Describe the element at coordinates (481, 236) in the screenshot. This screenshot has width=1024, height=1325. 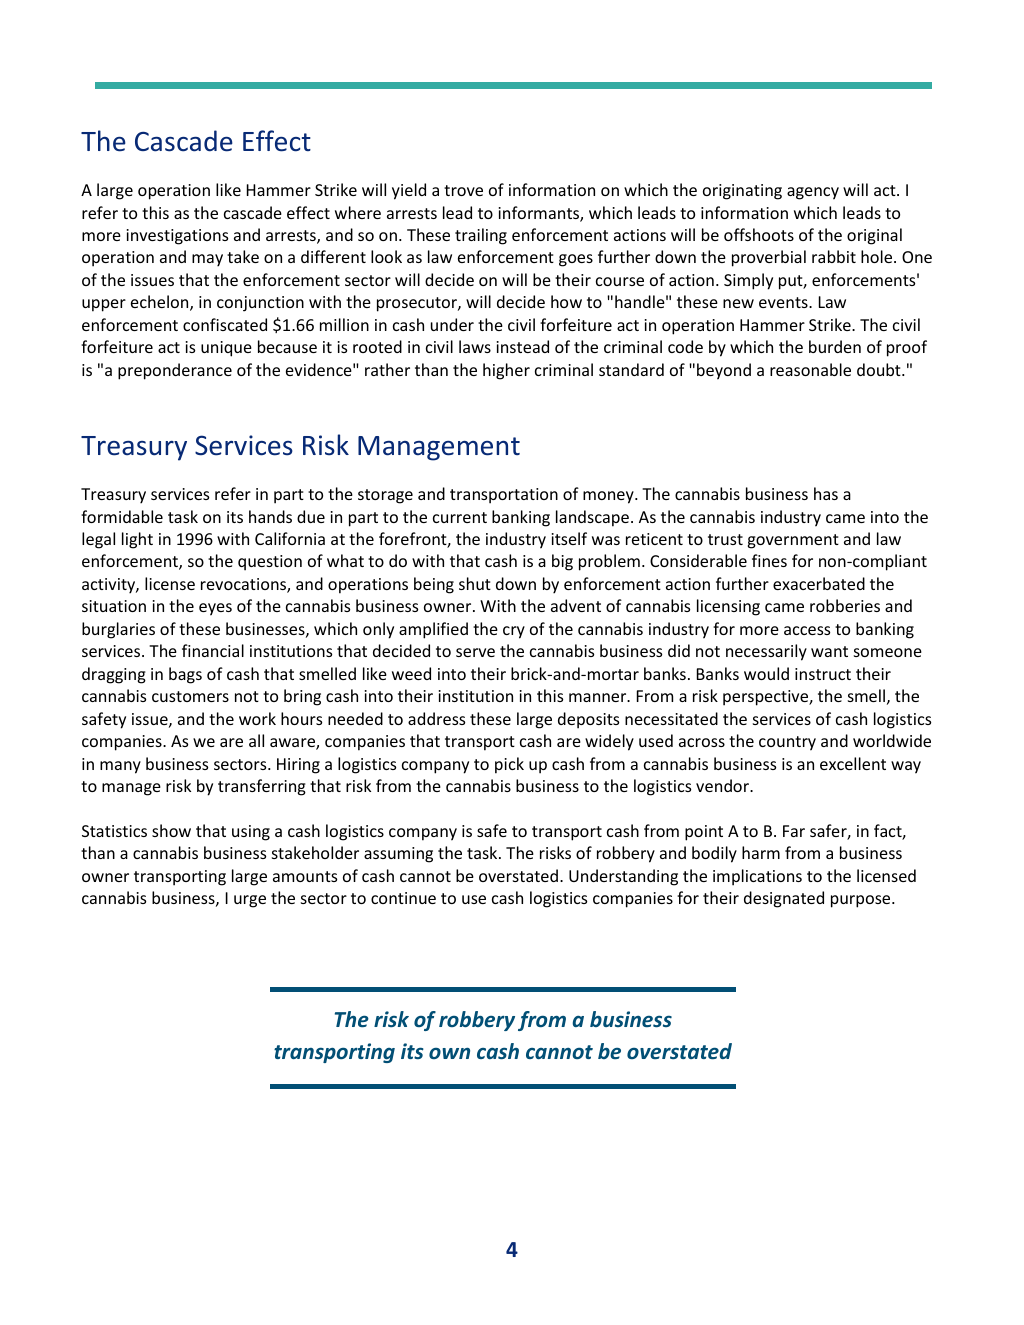
I see `trailing` at that location.
